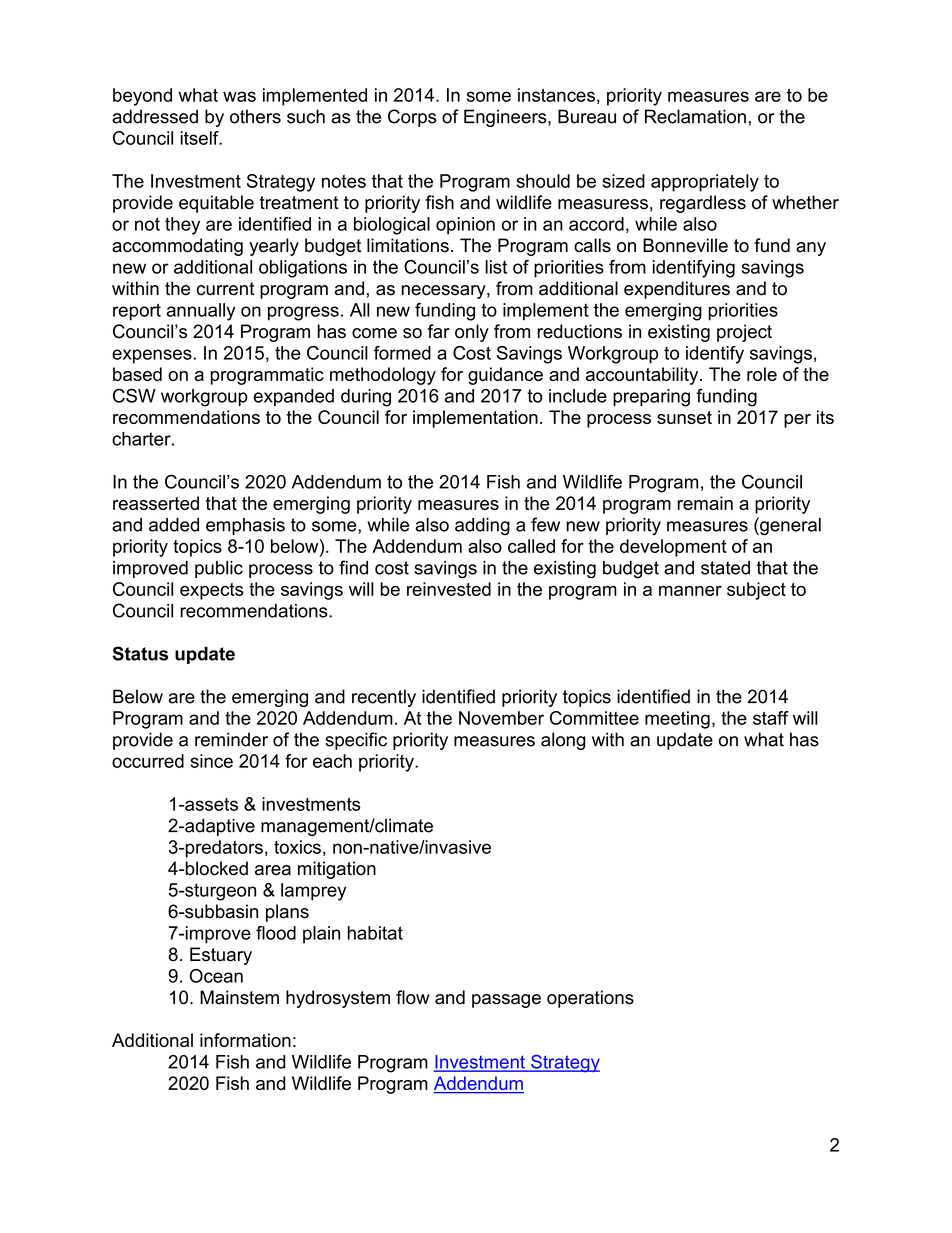 This document has width=952, height=1233. What do you see at coordinates (293, 397) in the document?
I see `expanded` at bounding box center [293, 397].
